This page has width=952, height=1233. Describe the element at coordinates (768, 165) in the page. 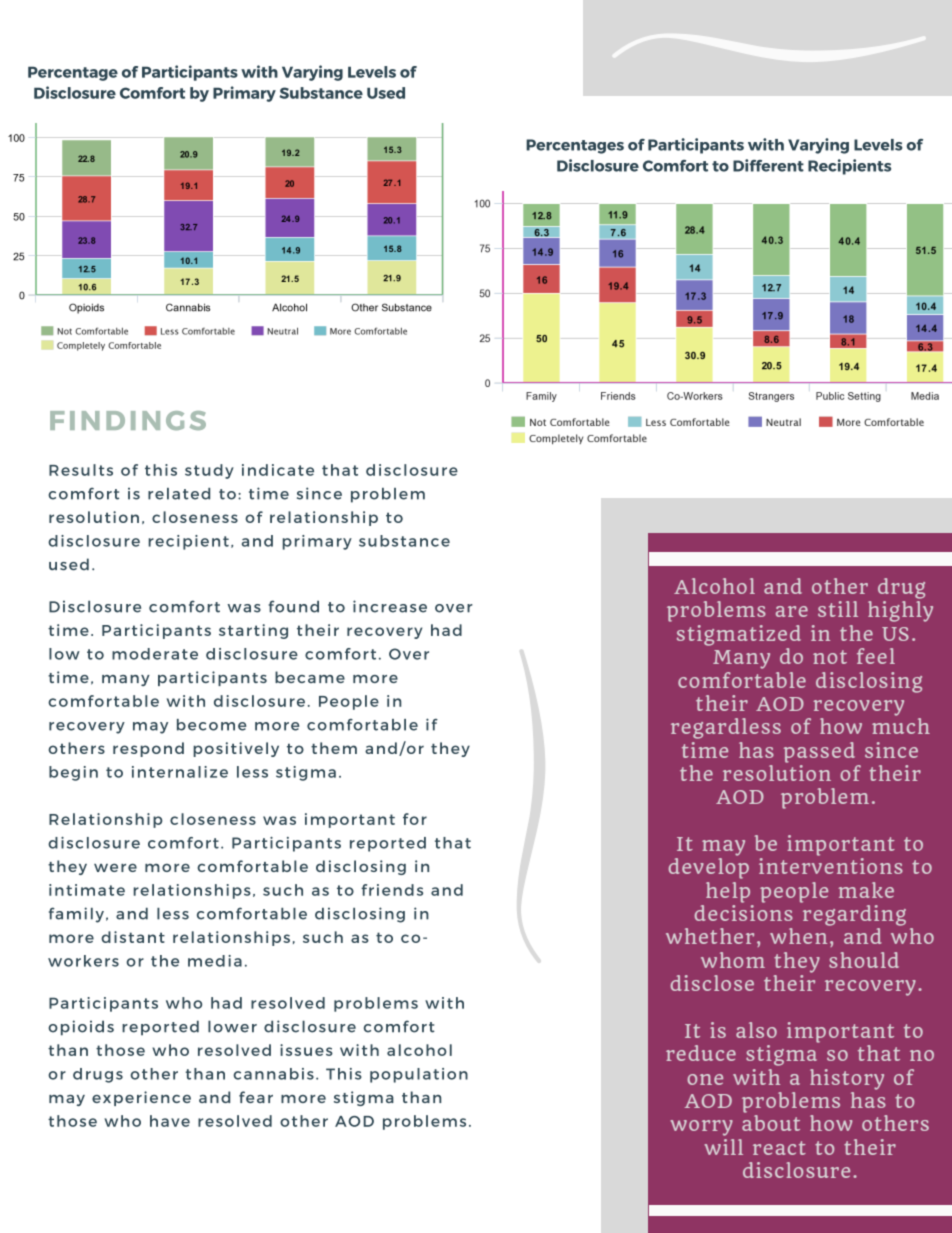

I see `Different` at that location.
